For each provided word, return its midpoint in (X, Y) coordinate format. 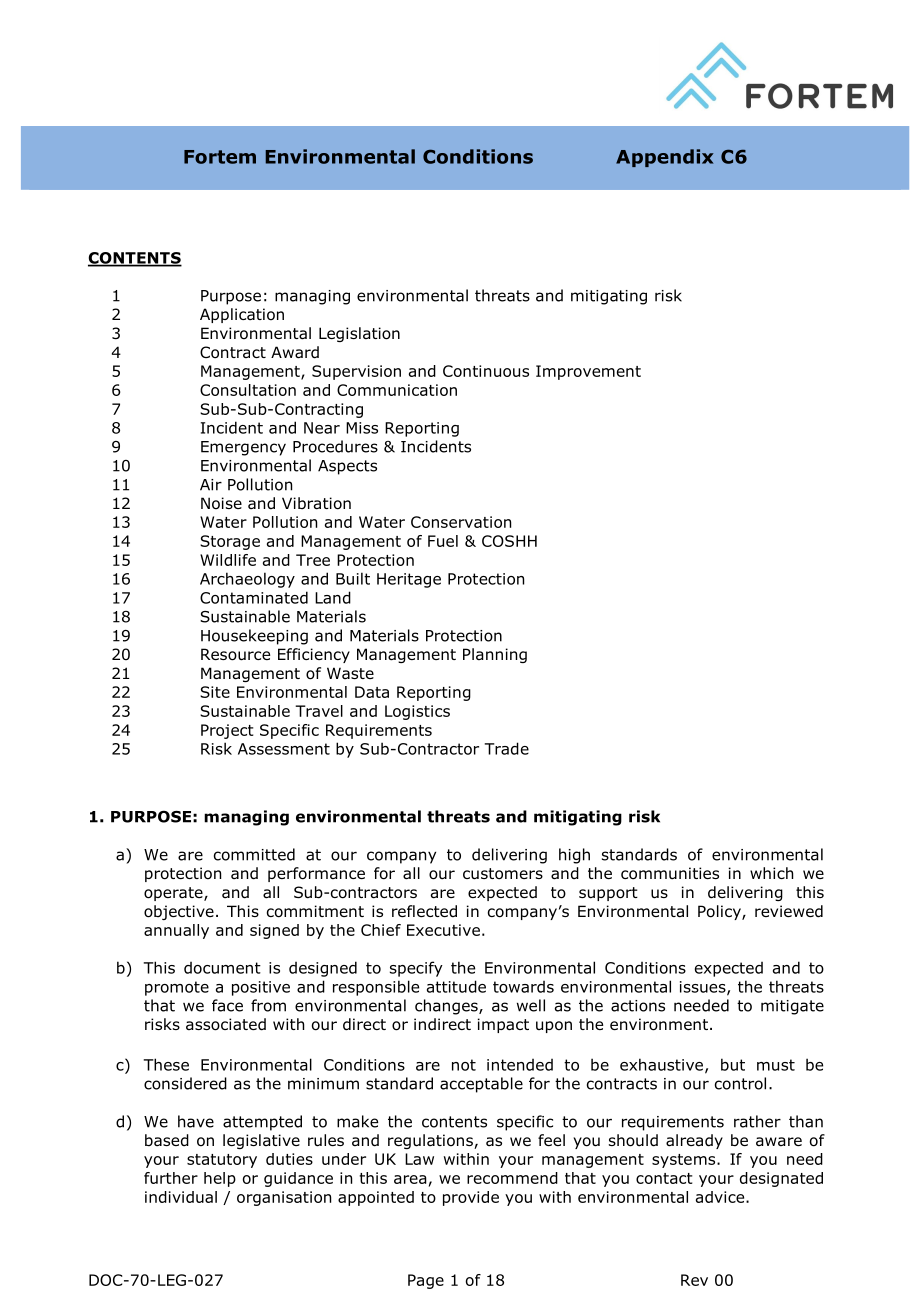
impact (503, 1025)
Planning (495, 655)
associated (226, 1024)
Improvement (588, 372)
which (771, 873)
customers (503, 874)
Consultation (248, 390)
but (733, 1064)
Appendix (665, 158)
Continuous (486, 371)
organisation (284, 1198)
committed (254, 854)
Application (242, 315)
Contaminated (254, 597)
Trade (507, 748)
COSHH (509, 541)
